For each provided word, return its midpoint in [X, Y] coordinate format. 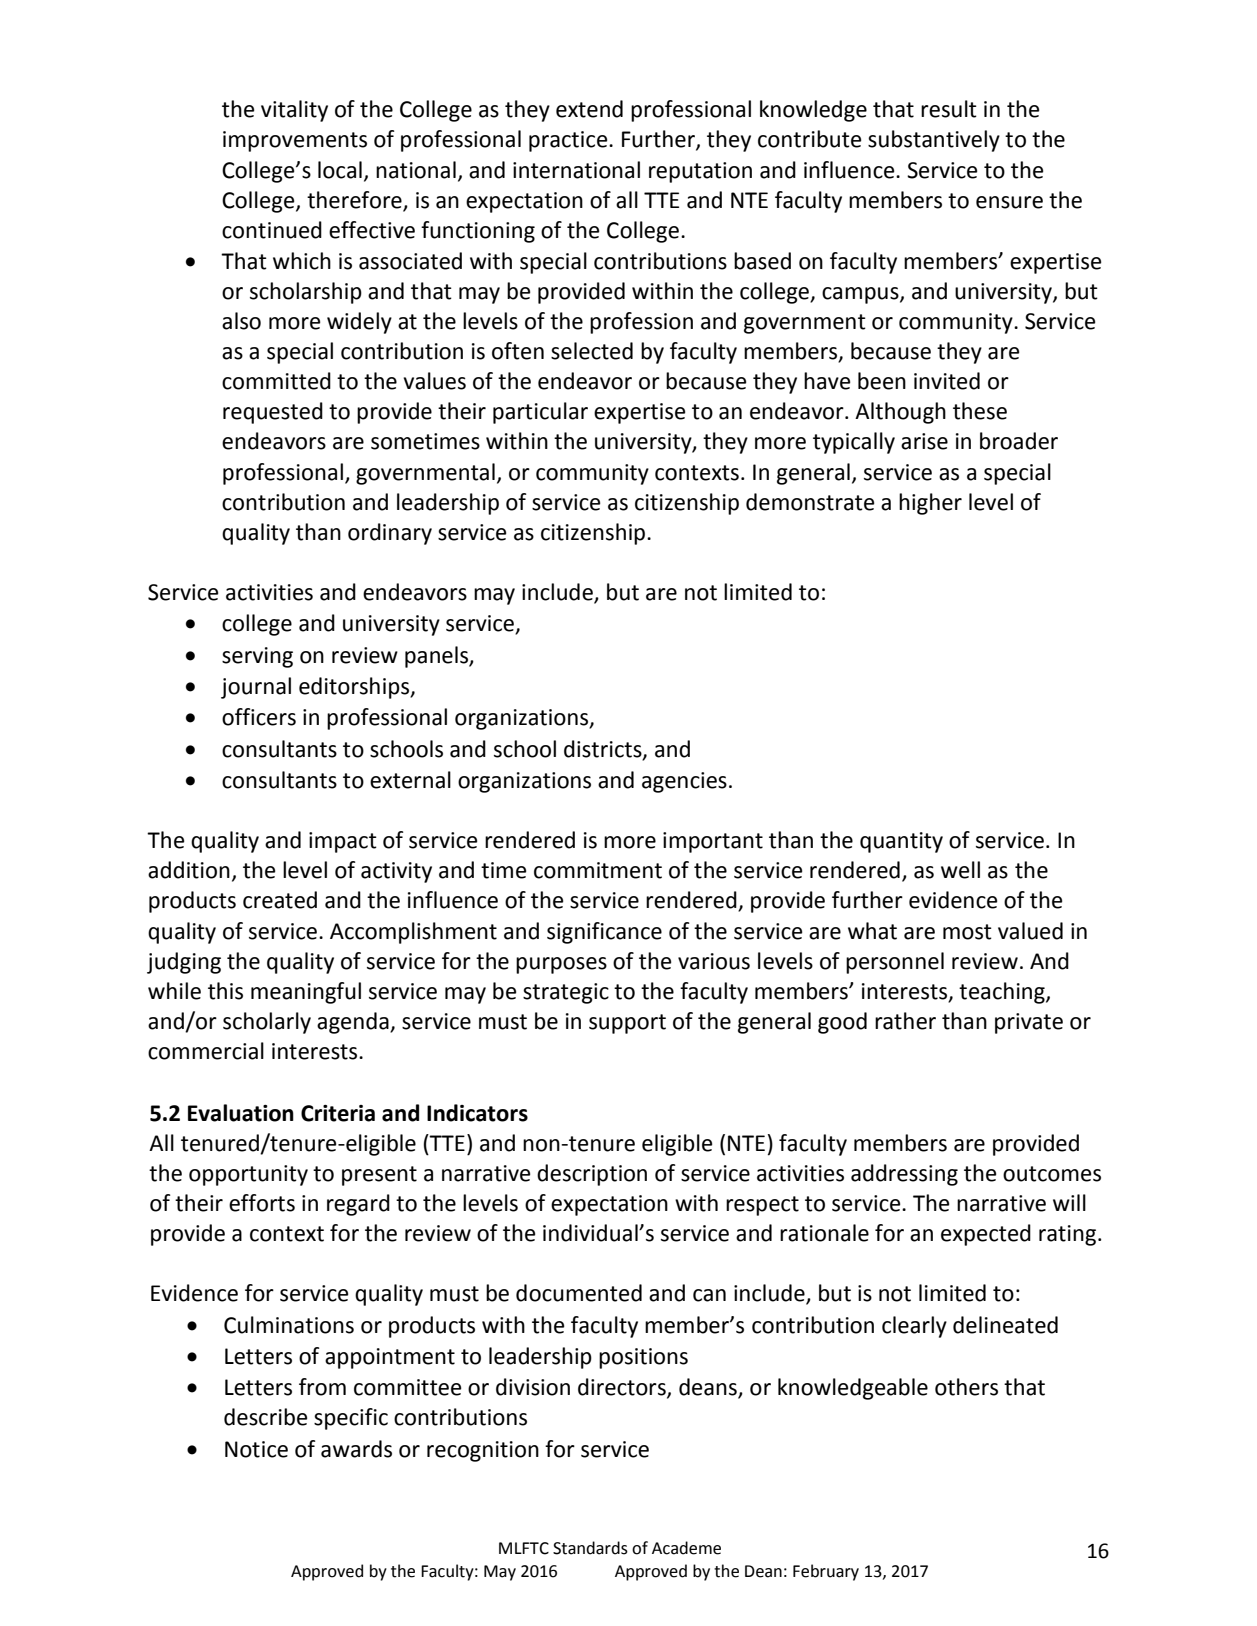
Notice [256, 1449]
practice [569, 141]
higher [930, 504]
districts [604, 749]
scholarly [267, 1023]
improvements [295, 141]
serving [257, 657]
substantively [934, 141]
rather [905, 1021]
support [627, 1024]
